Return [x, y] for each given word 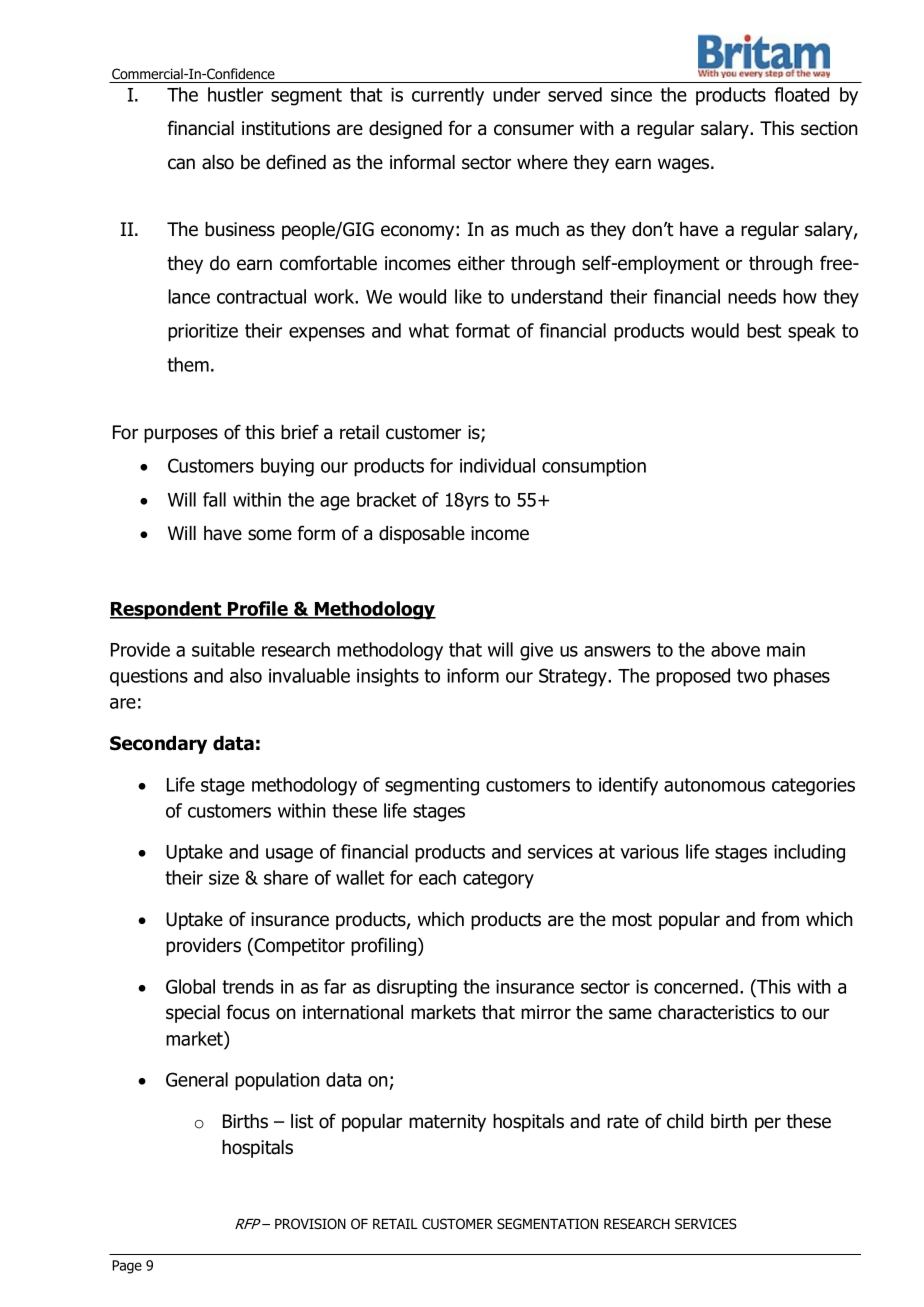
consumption [594, 468]
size [224, 878]
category [498, 880]
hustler [235, 94]
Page [127, 1267]
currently [448, 96]
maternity [447, 1123]
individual [497, 465]
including [809, 853]
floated [802, 94]
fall [214, 499]
